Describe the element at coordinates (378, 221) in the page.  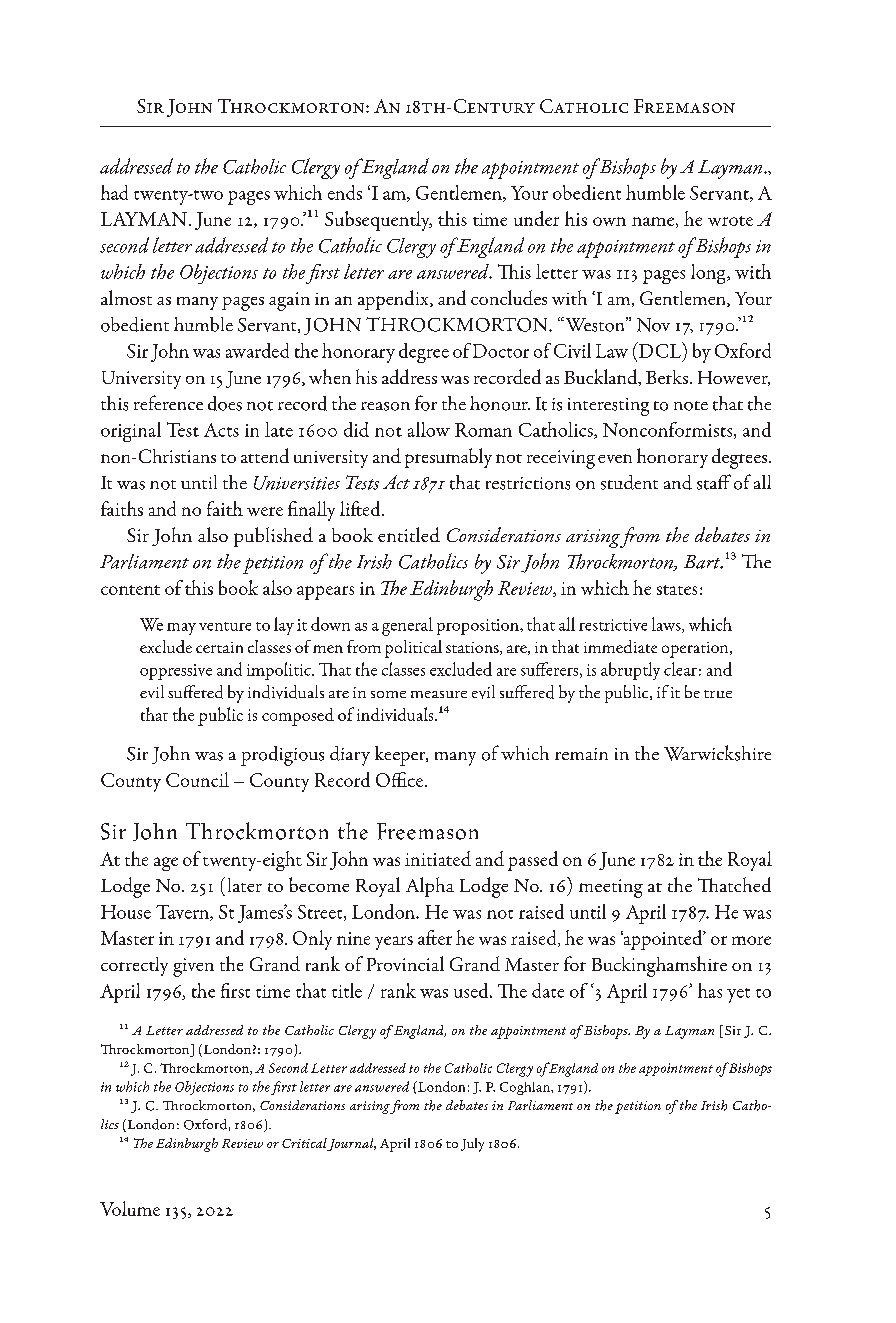
I see `Subsequently` at that location.
